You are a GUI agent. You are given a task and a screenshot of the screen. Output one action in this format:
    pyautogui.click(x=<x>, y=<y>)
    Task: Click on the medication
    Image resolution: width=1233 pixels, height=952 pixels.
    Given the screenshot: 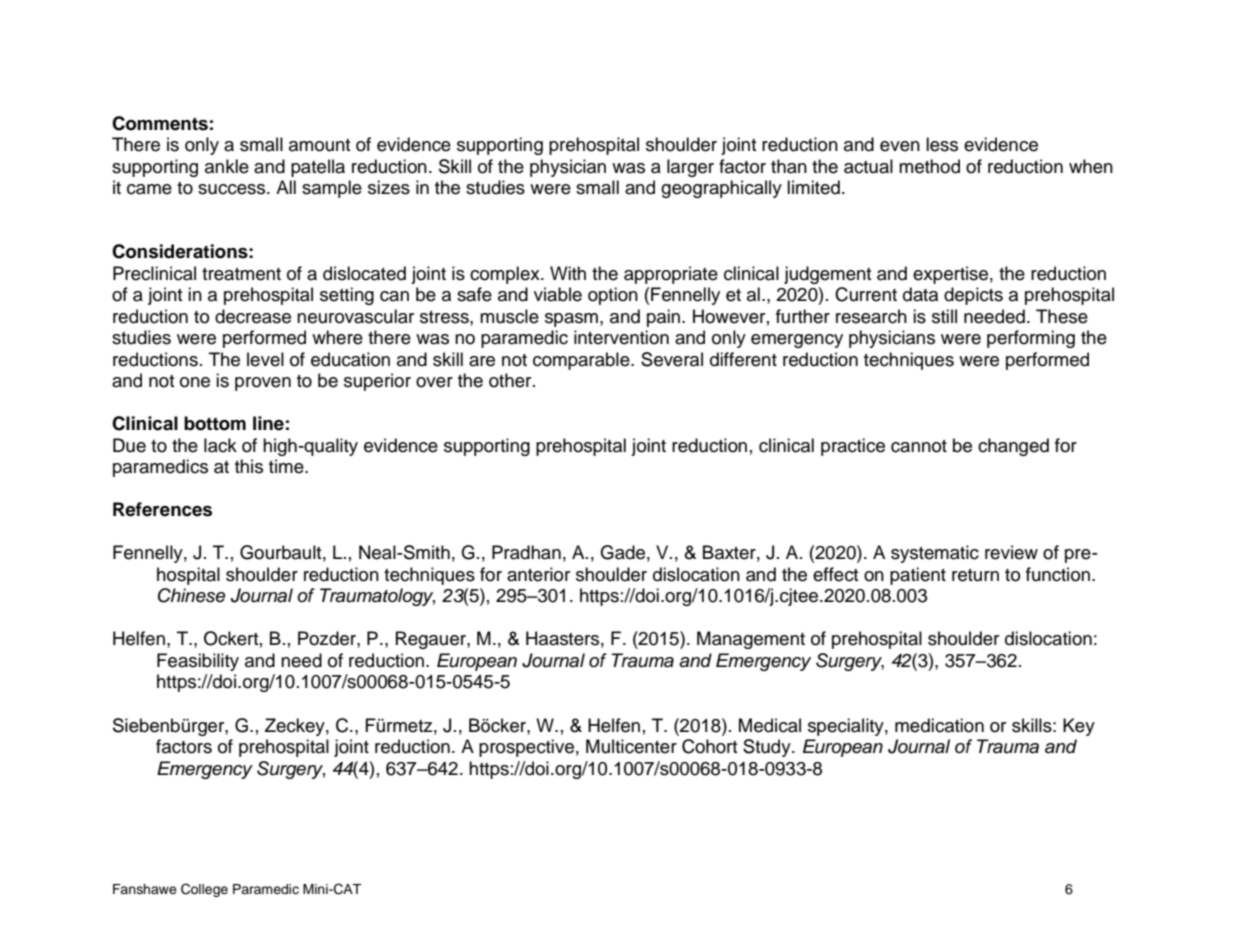 What is the action you would take?
    pyautogui.click(x=939, y=725)
